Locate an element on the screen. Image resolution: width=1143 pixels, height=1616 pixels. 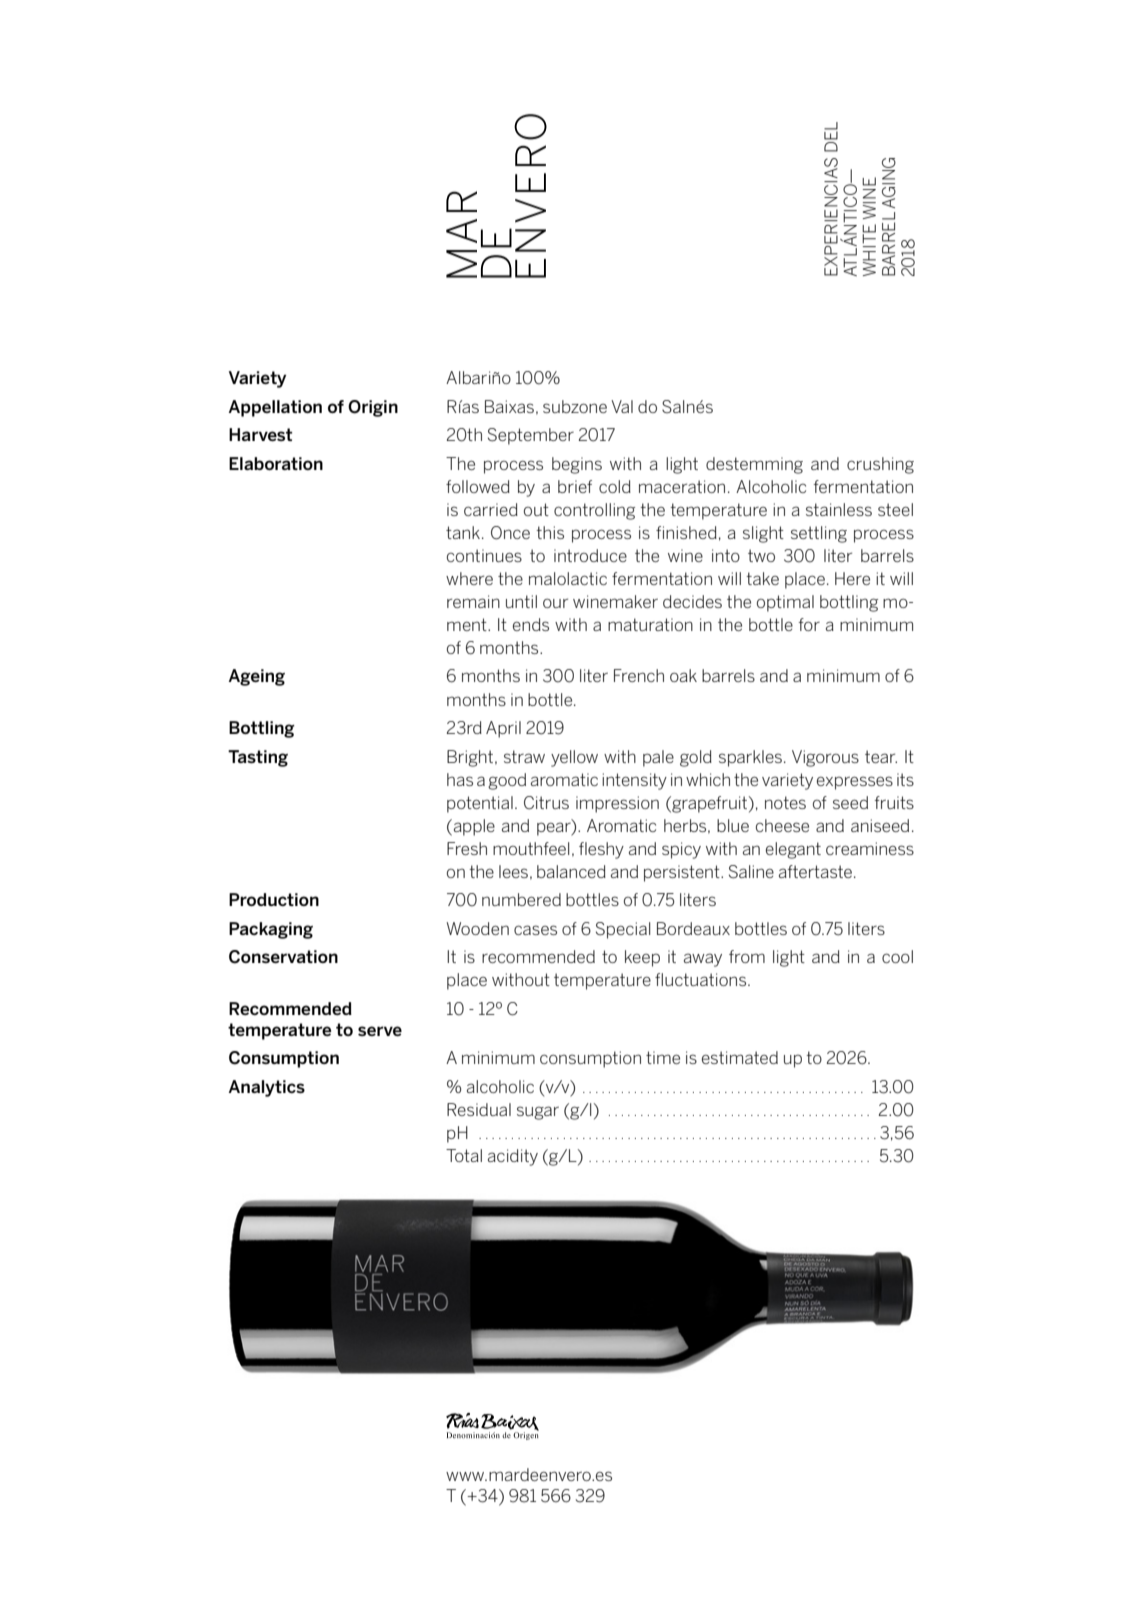
Origin is located at coordinates (373, 408).
